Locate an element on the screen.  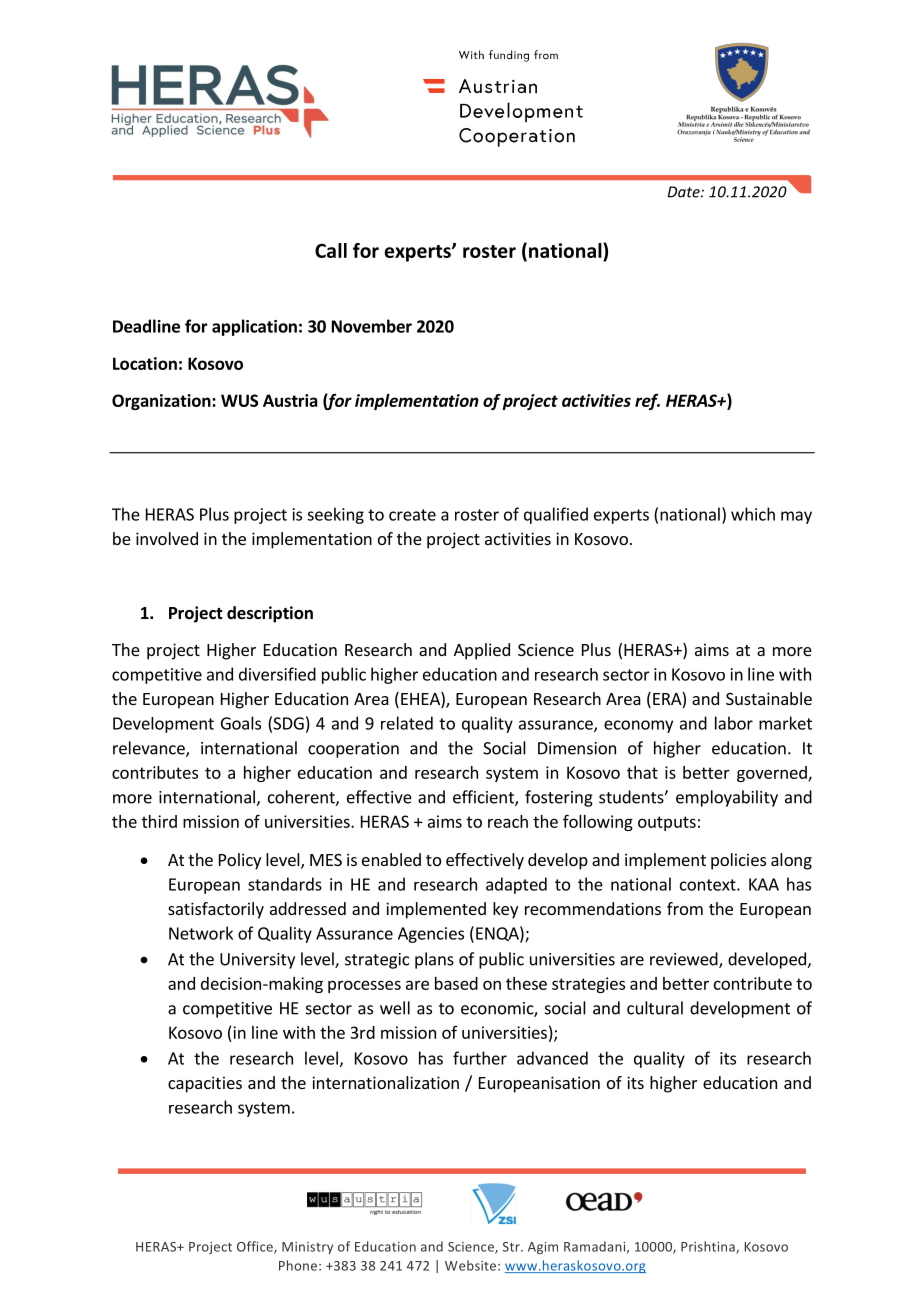
ref is located at coordinates (647, 401).
